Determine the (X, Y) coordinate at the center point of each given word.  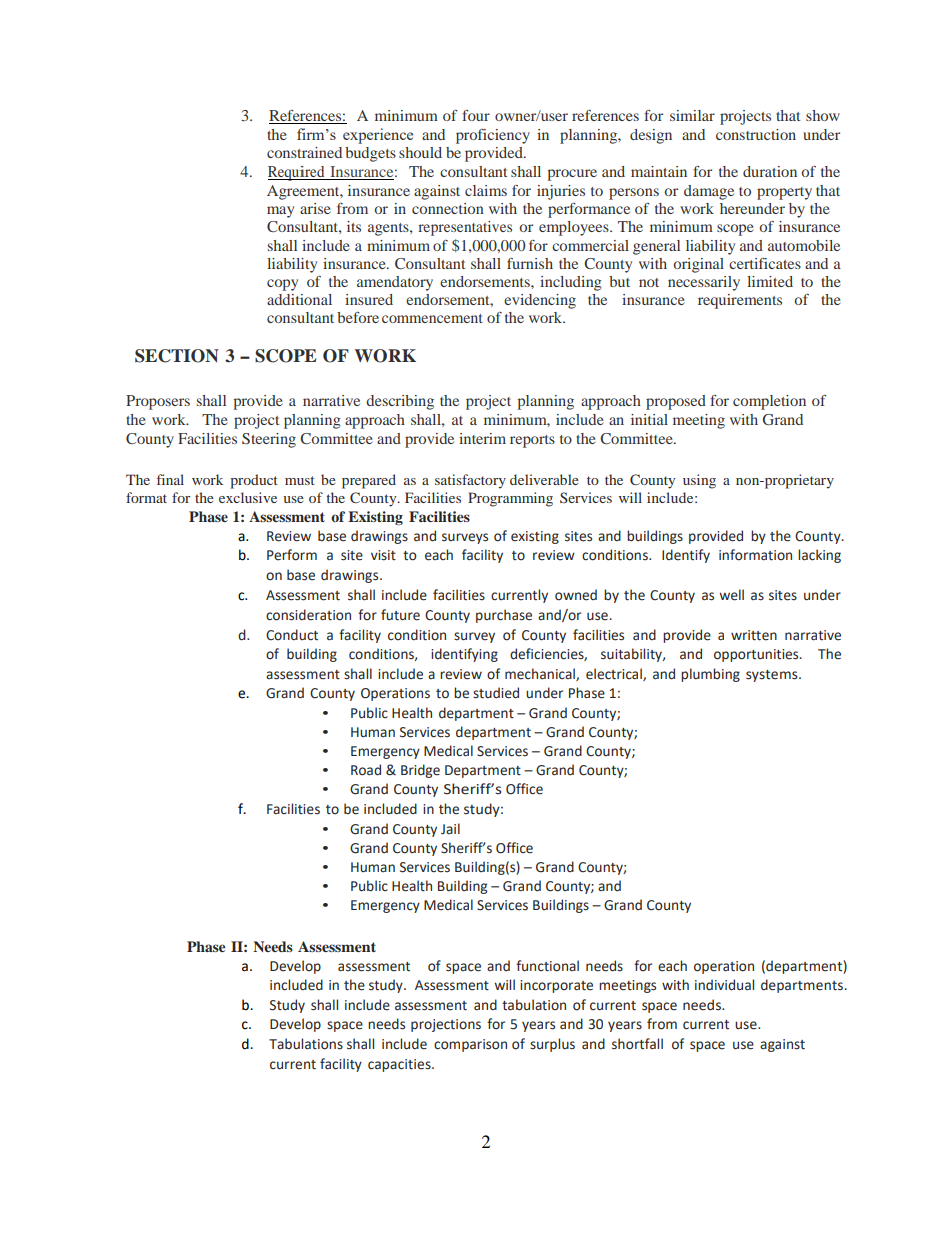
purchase (504, 616)
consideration (308, 615)
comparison (470, 1045)
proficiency (493, 136)
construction (756, 134)
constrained (304, 152)
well (731, 595)
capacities (400, 1065)
